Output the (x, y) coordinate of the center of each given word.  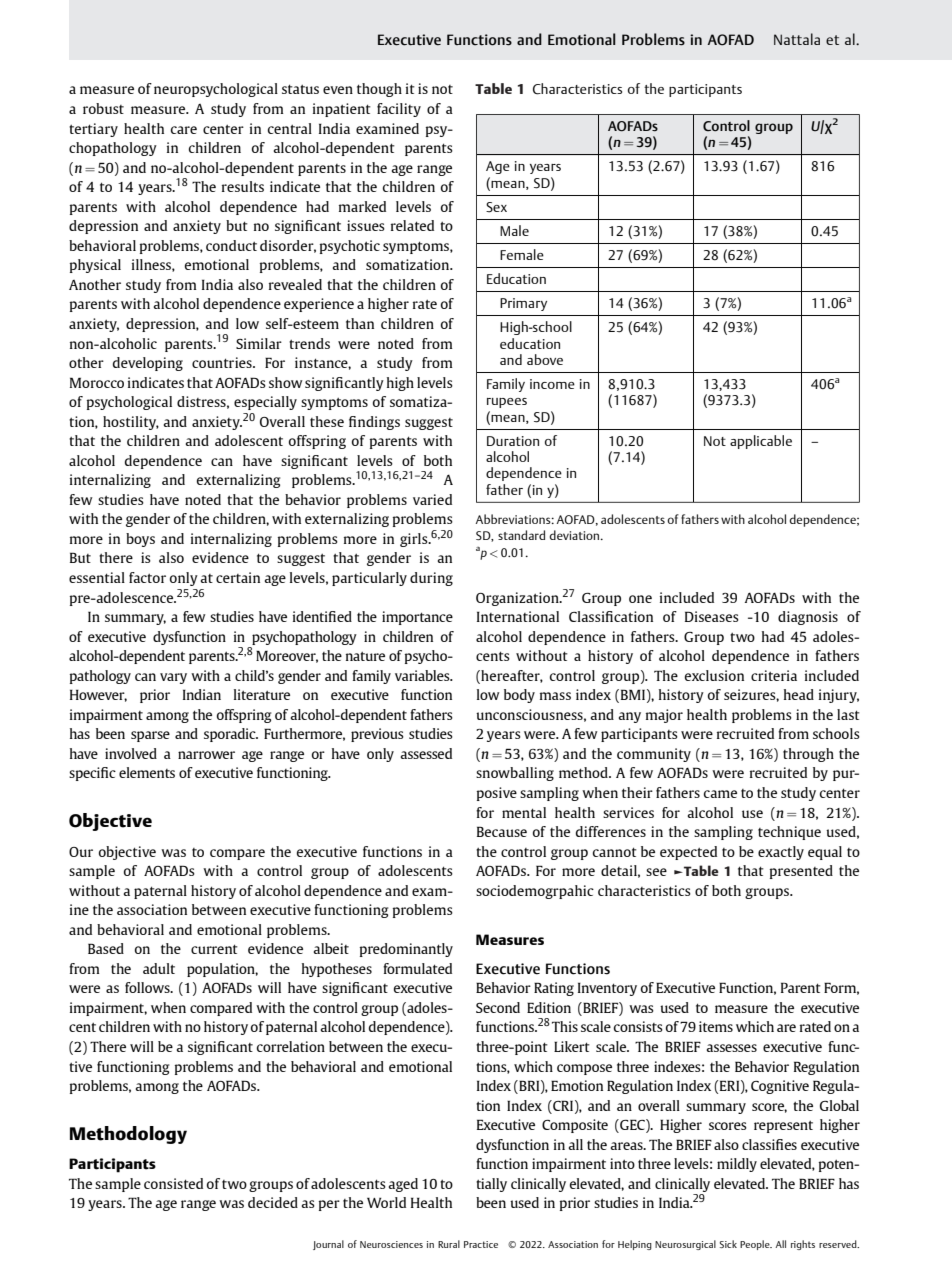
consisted (173, 1183)
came (720, 794)
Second (498, 1007)
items (716, 1026)
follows (148, 987)
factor (147, 577)
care (184, 130)
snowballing (515, 774)
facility (399, 110)
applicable (761, 442)
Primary (523, 304)
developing (148, 364)
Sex (496, 207)
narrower (206, 755)
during (431, 579)
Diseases (712, 616)
